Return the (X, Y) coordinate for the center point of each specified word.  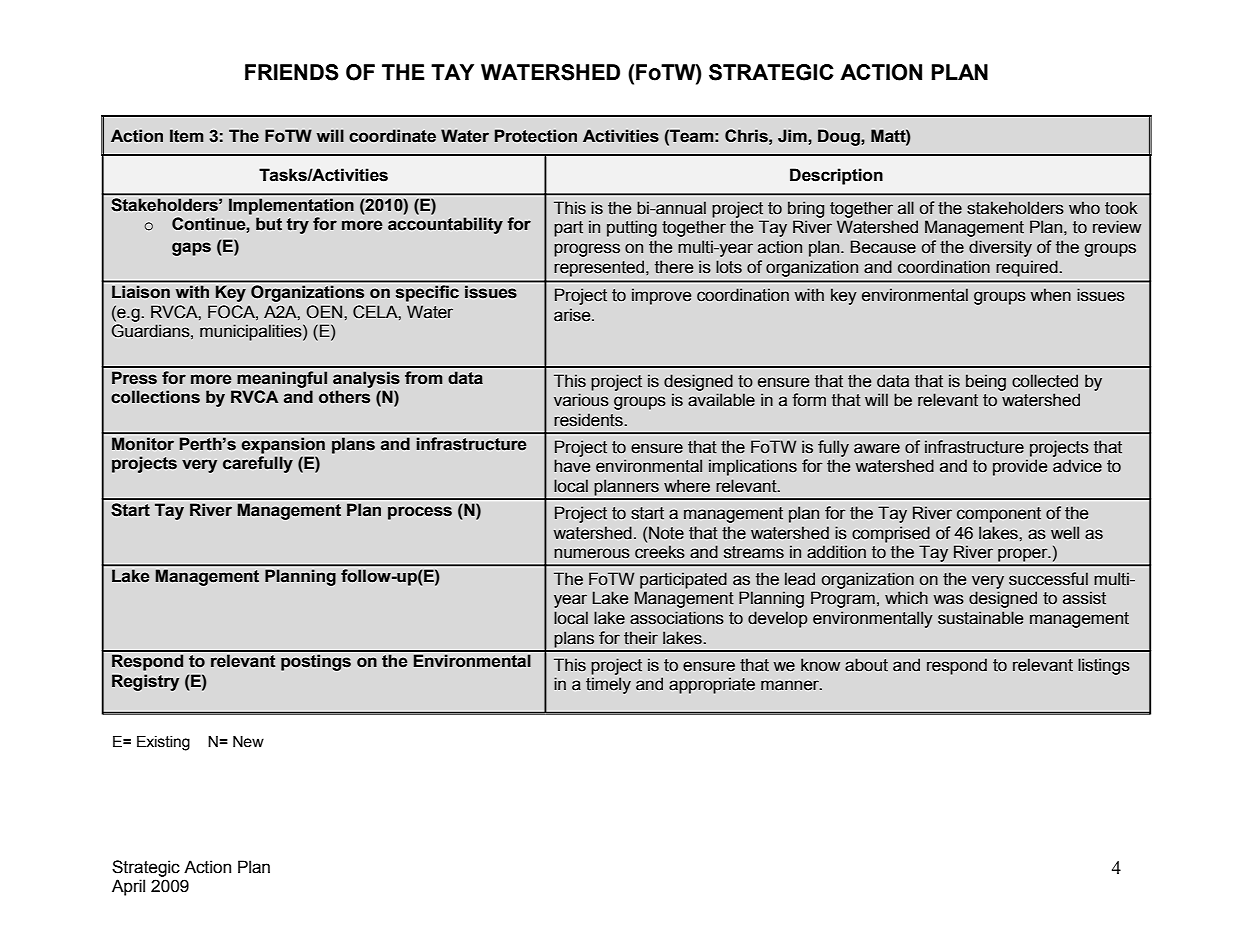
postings (316, 662)
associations (677, 618)
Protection (536, 136)
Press (134, 378)
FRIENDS (292, 72)
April (128, 887)
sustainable (980, 618)
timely (608, 685)
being (986, 382)
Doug (840, 137)
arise (573, 315)
